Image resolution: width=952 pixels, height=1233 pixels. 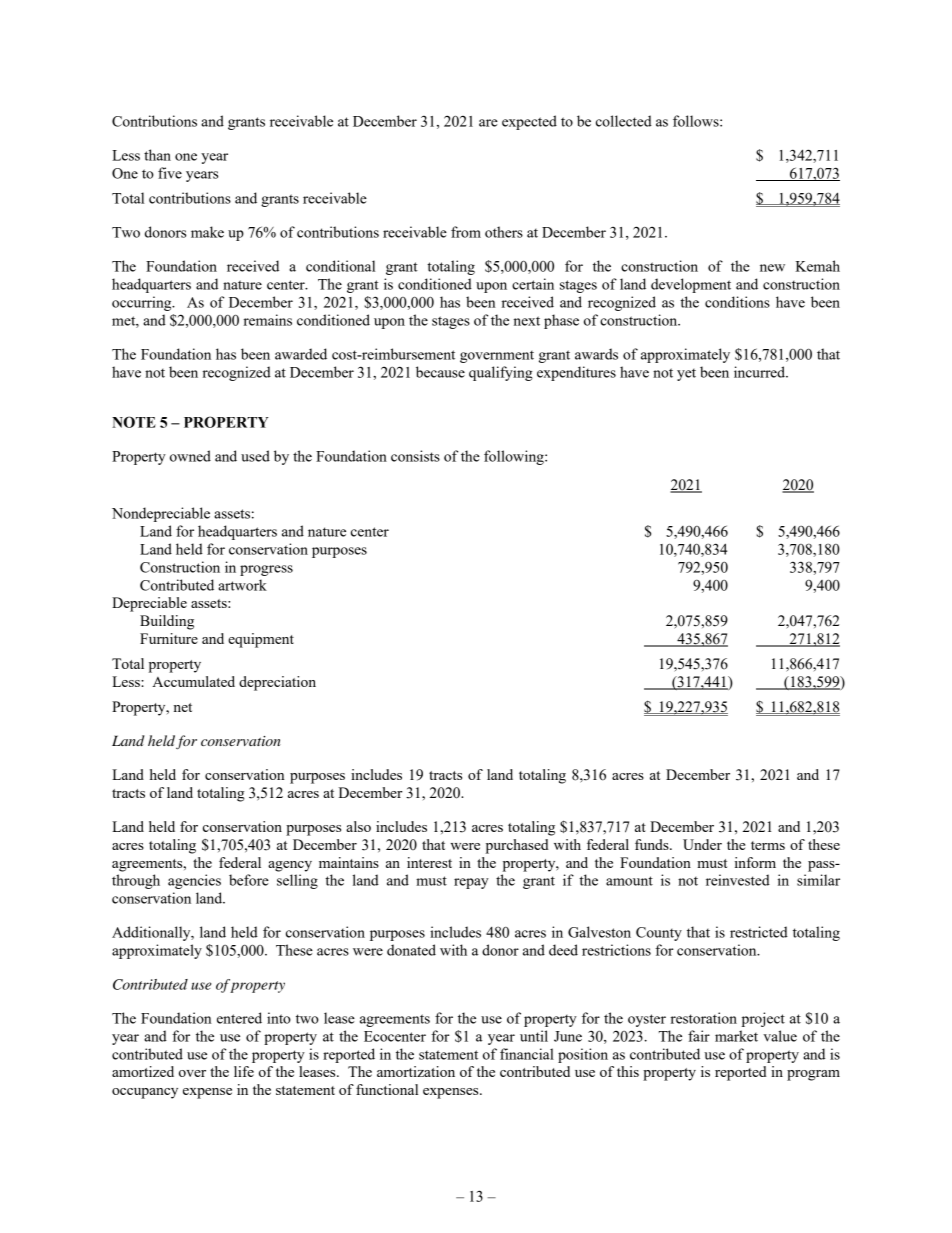 What do you see at coordinates (624, 121) in the image?
I see `collected` at bounding box center [624, 121].
